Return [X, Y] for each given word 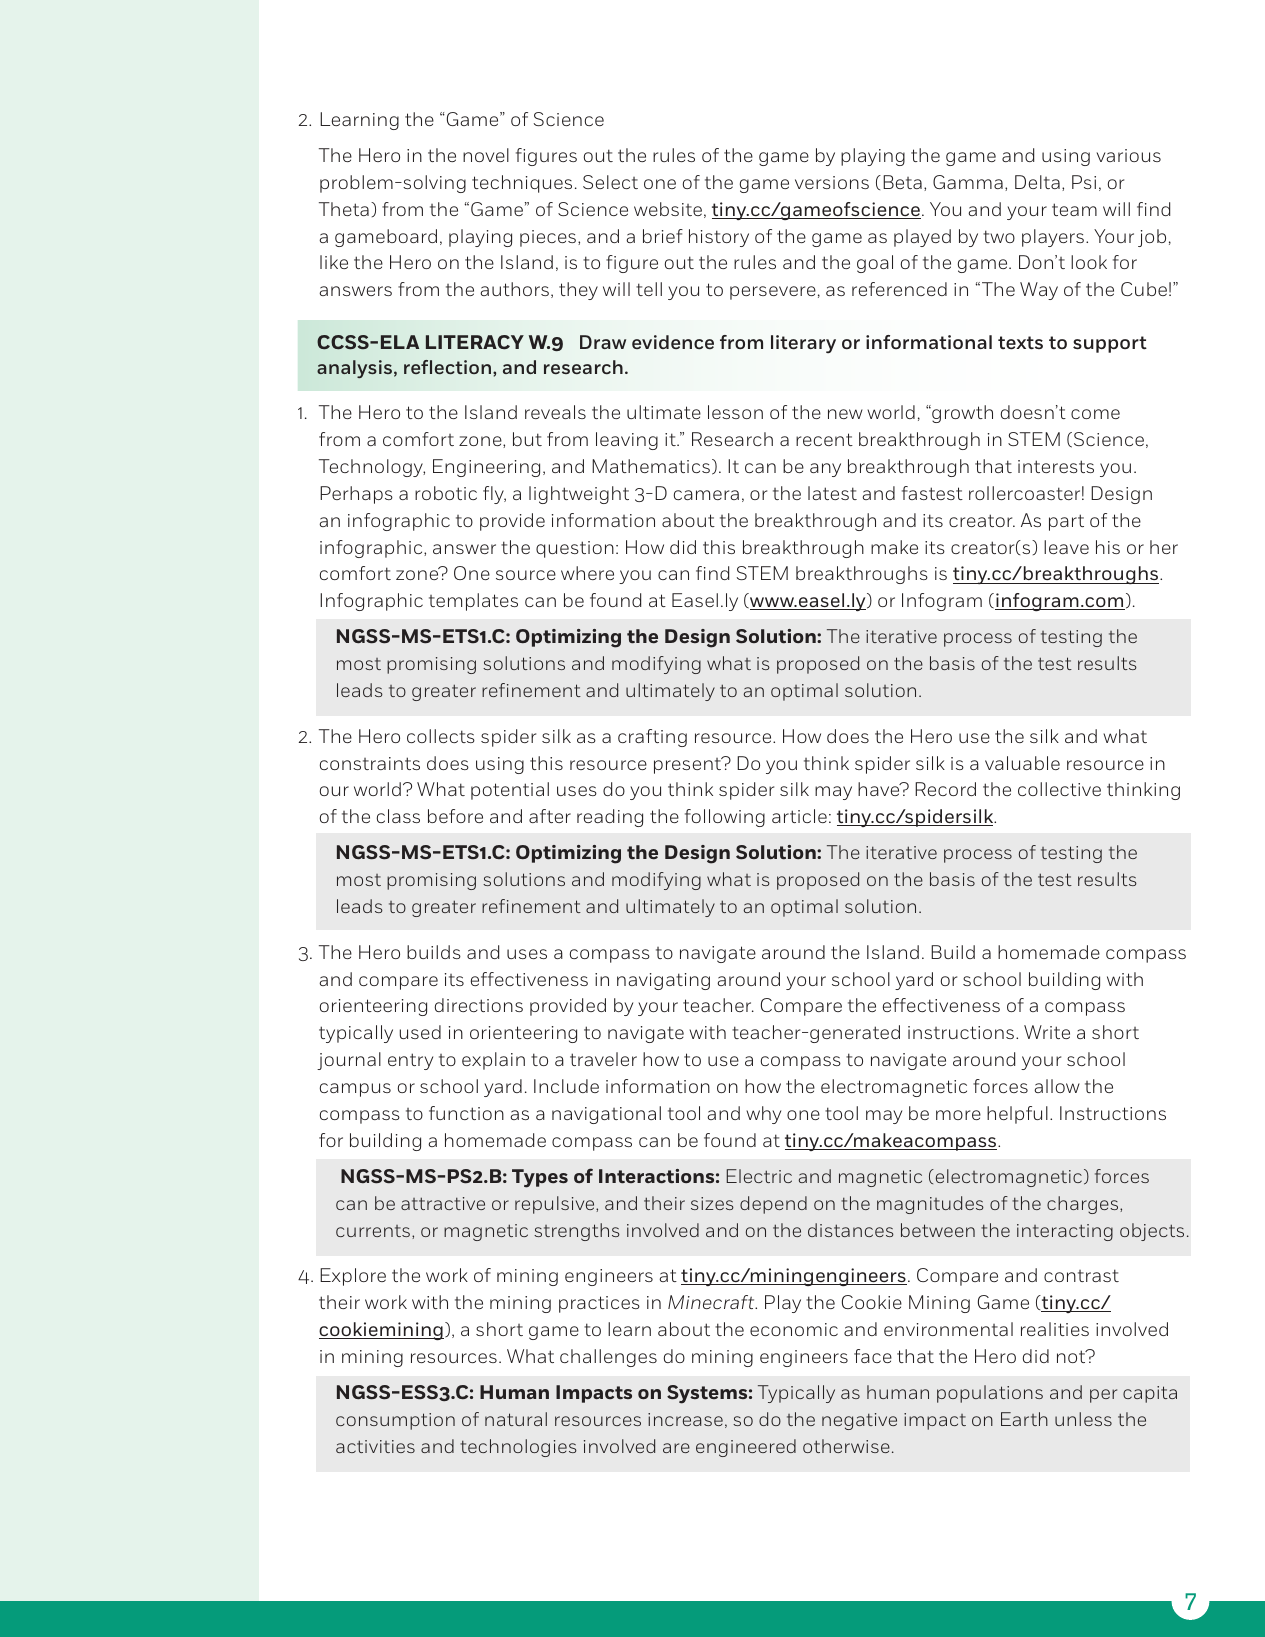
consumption [395, 1421]
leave [1066, 547]
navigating [663, 981]
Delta [1037, 182]
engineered [746, 1448]
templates [473, 602]
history [719, 238]
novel [486, 155]
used [420, 1032]
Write [1047, 1032]
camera [706, 495]
